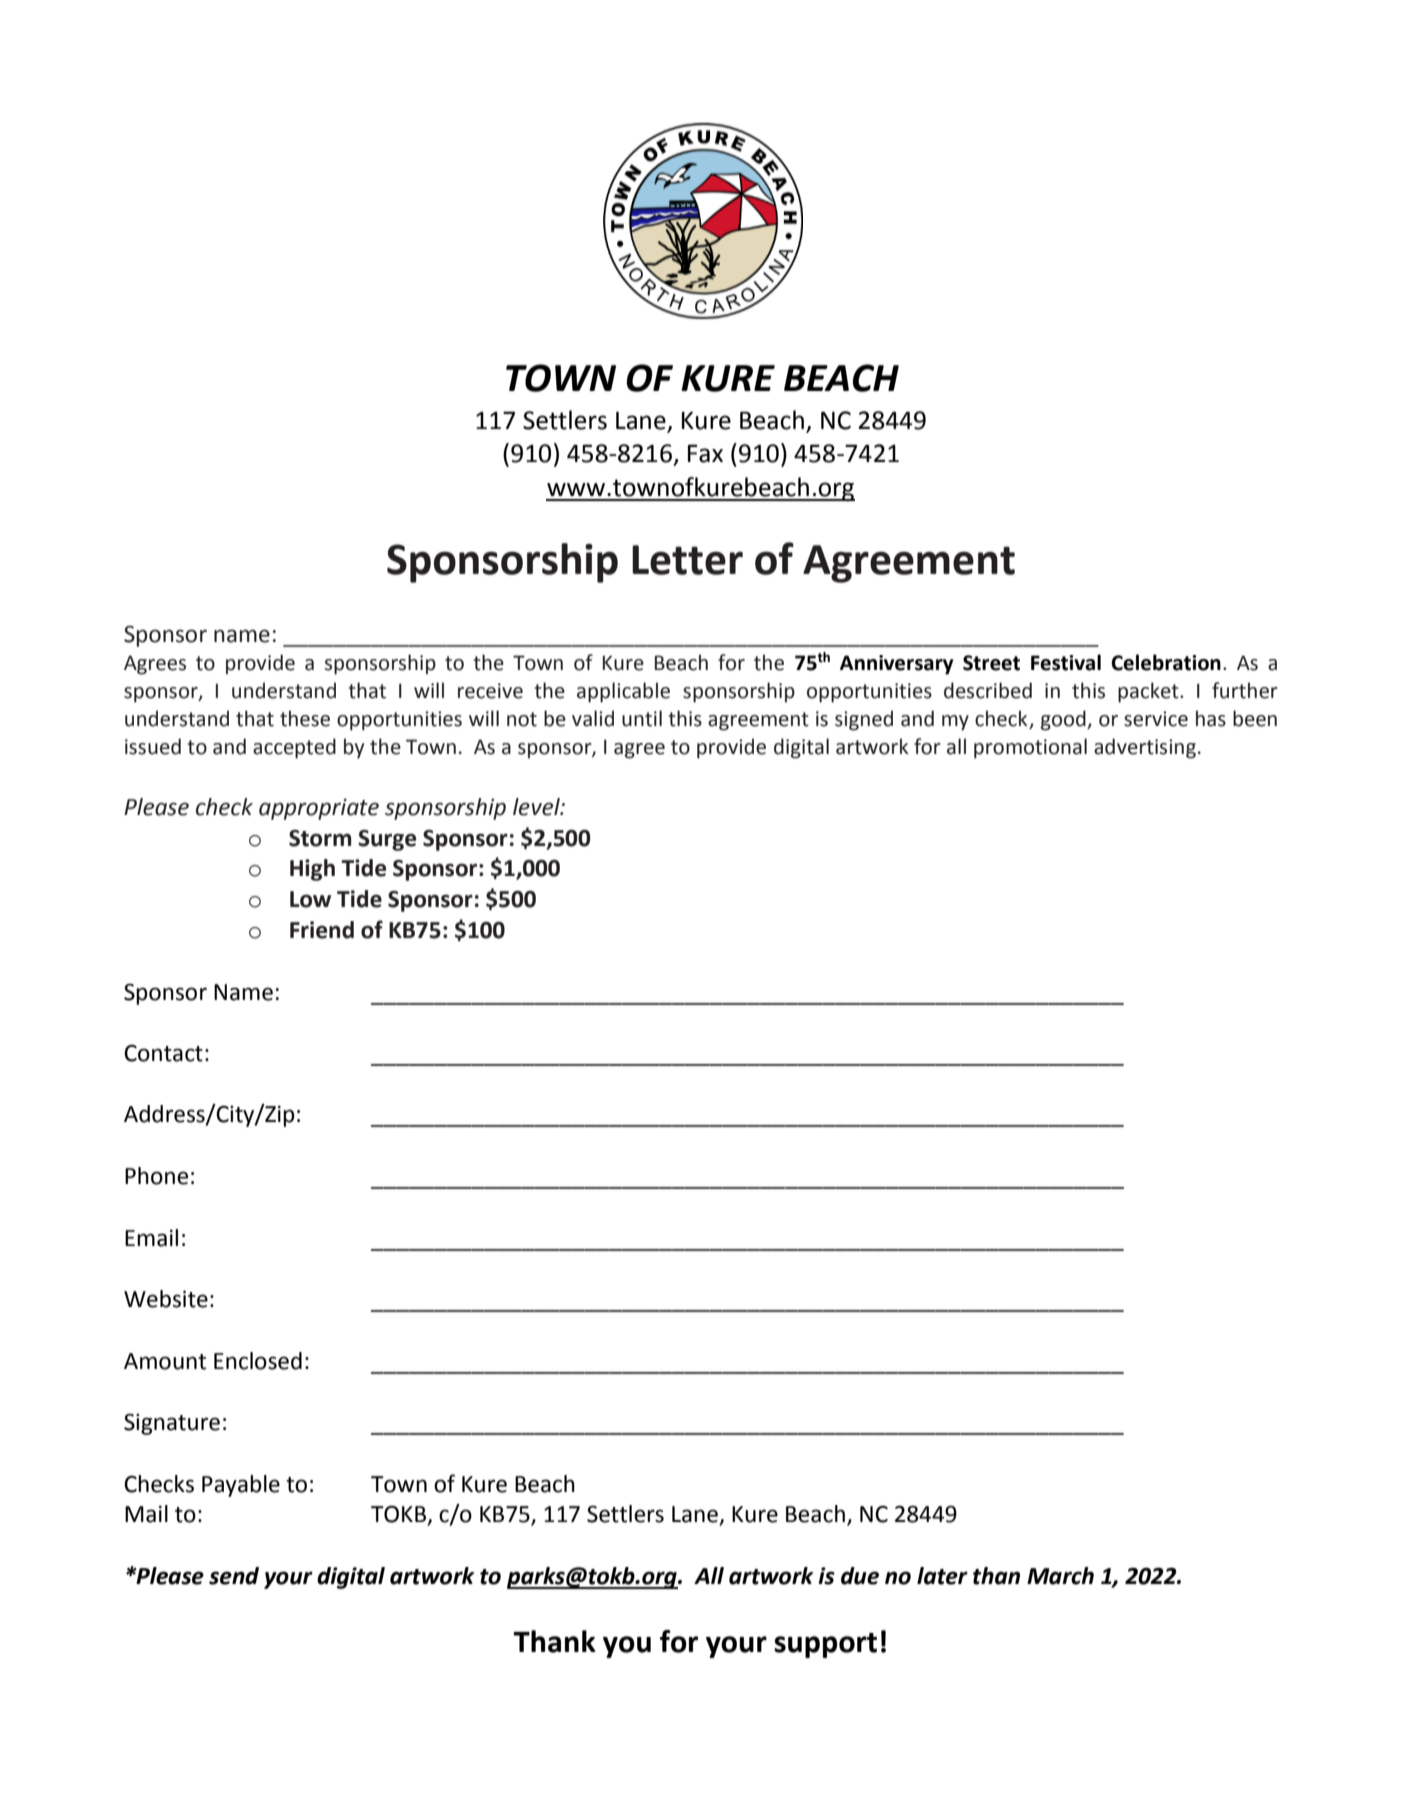 This screenshot has height=1814, width=1402. What do you see at coordinates (705, 453) in the screenshot?
I see `Fax` at bounding box center [705, 453].
